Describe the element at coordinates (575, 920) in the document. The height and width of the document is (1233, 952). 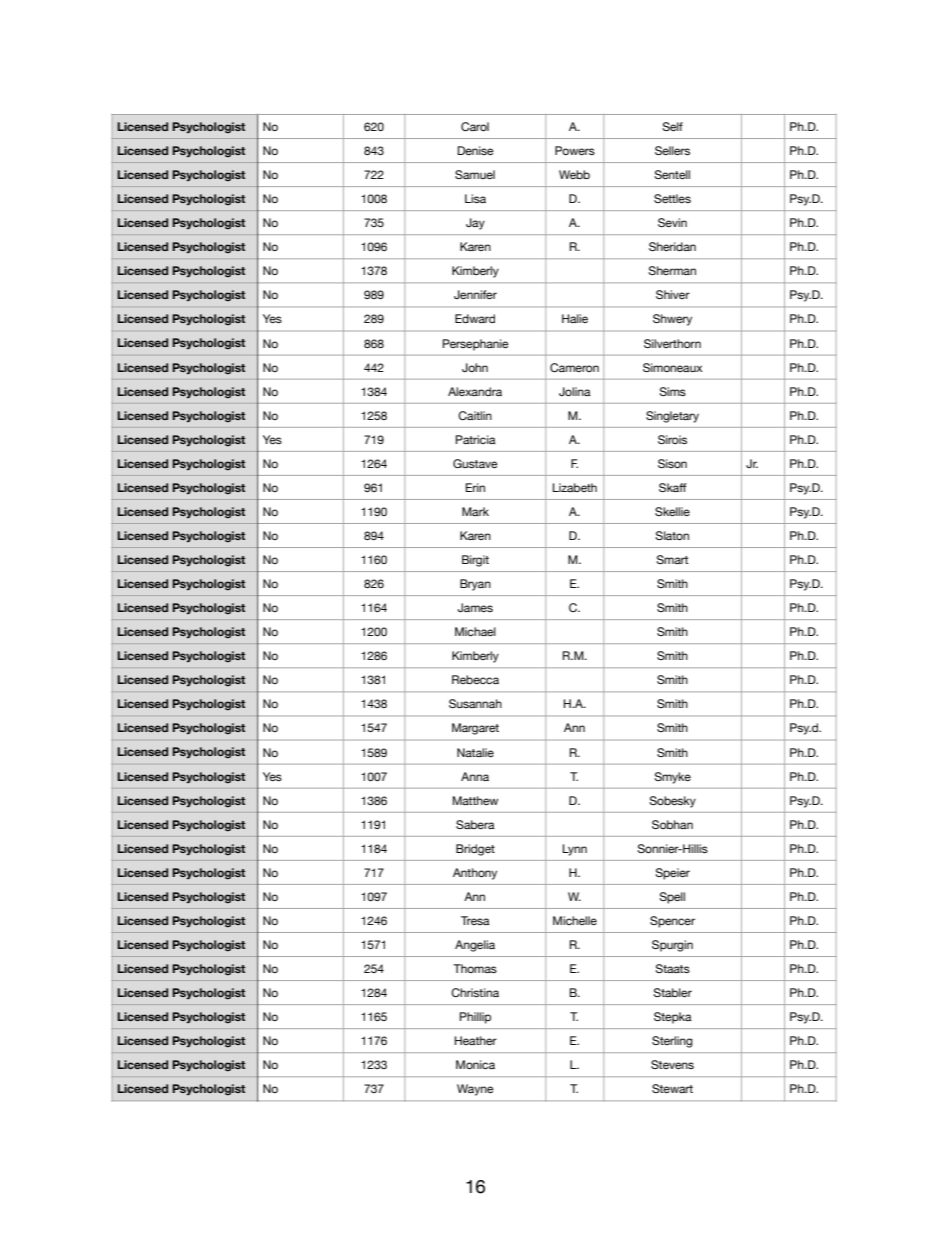
I see `Michelle` at that location.
